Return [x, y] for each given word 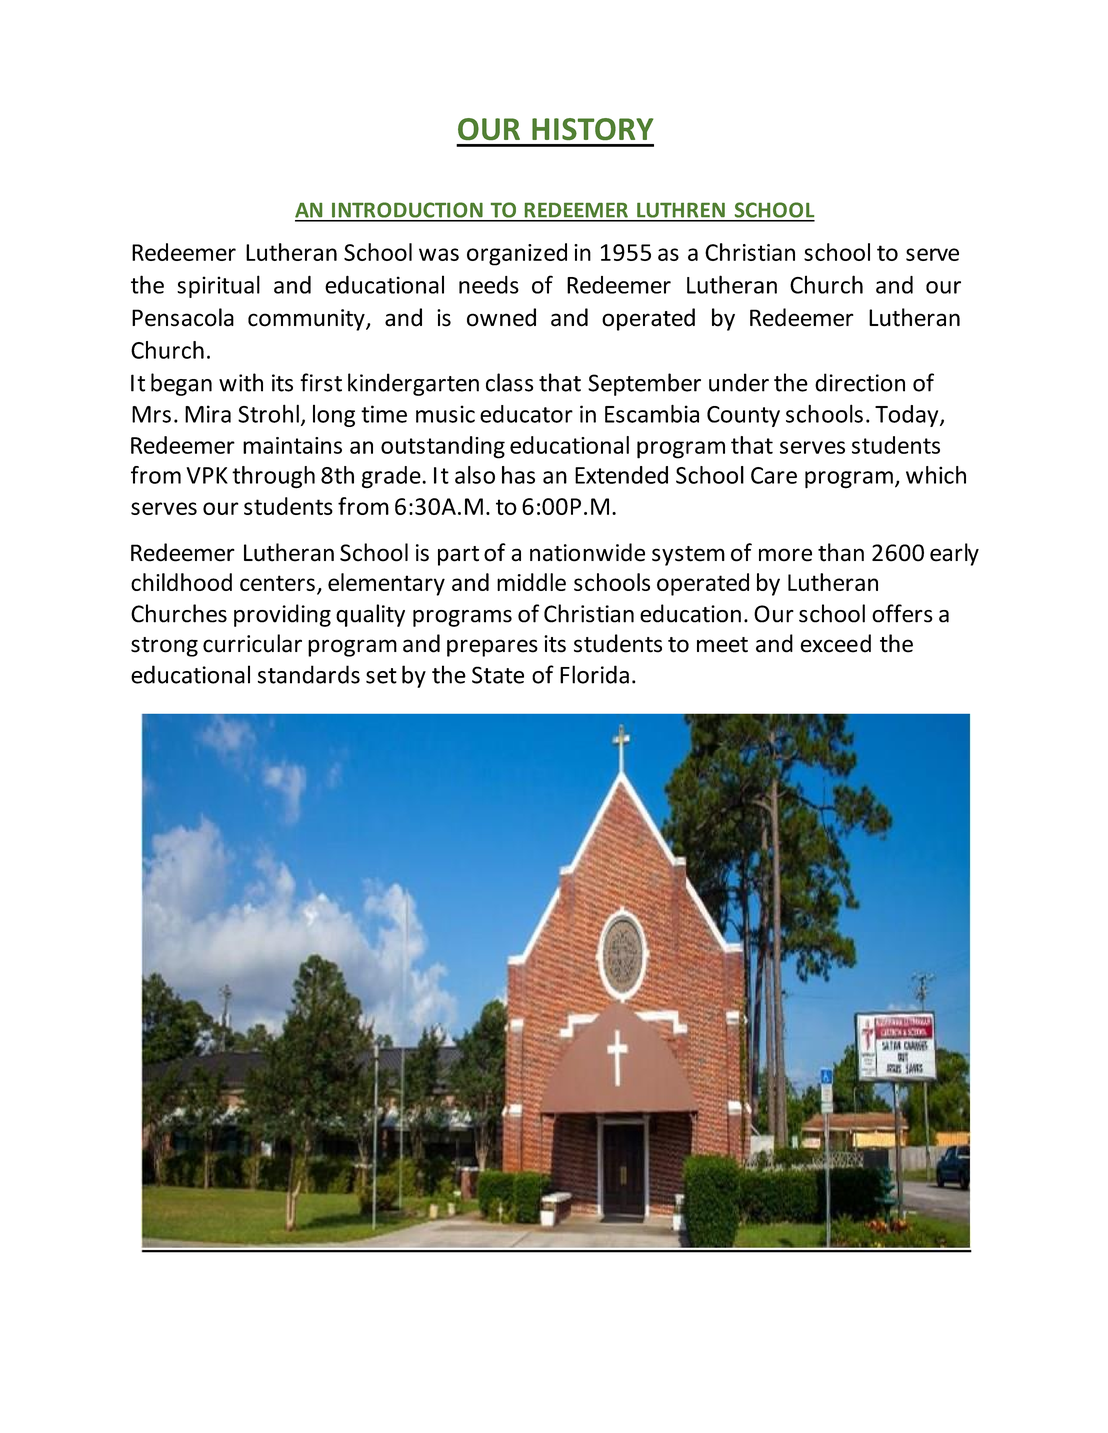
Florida [594, 674]
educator [526, 414]
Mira [208, 414]
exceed [836, 643]
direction [860, 382]
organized [517, 254]
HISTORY [593, 129]
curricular [252, 643]
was [439, 254]
